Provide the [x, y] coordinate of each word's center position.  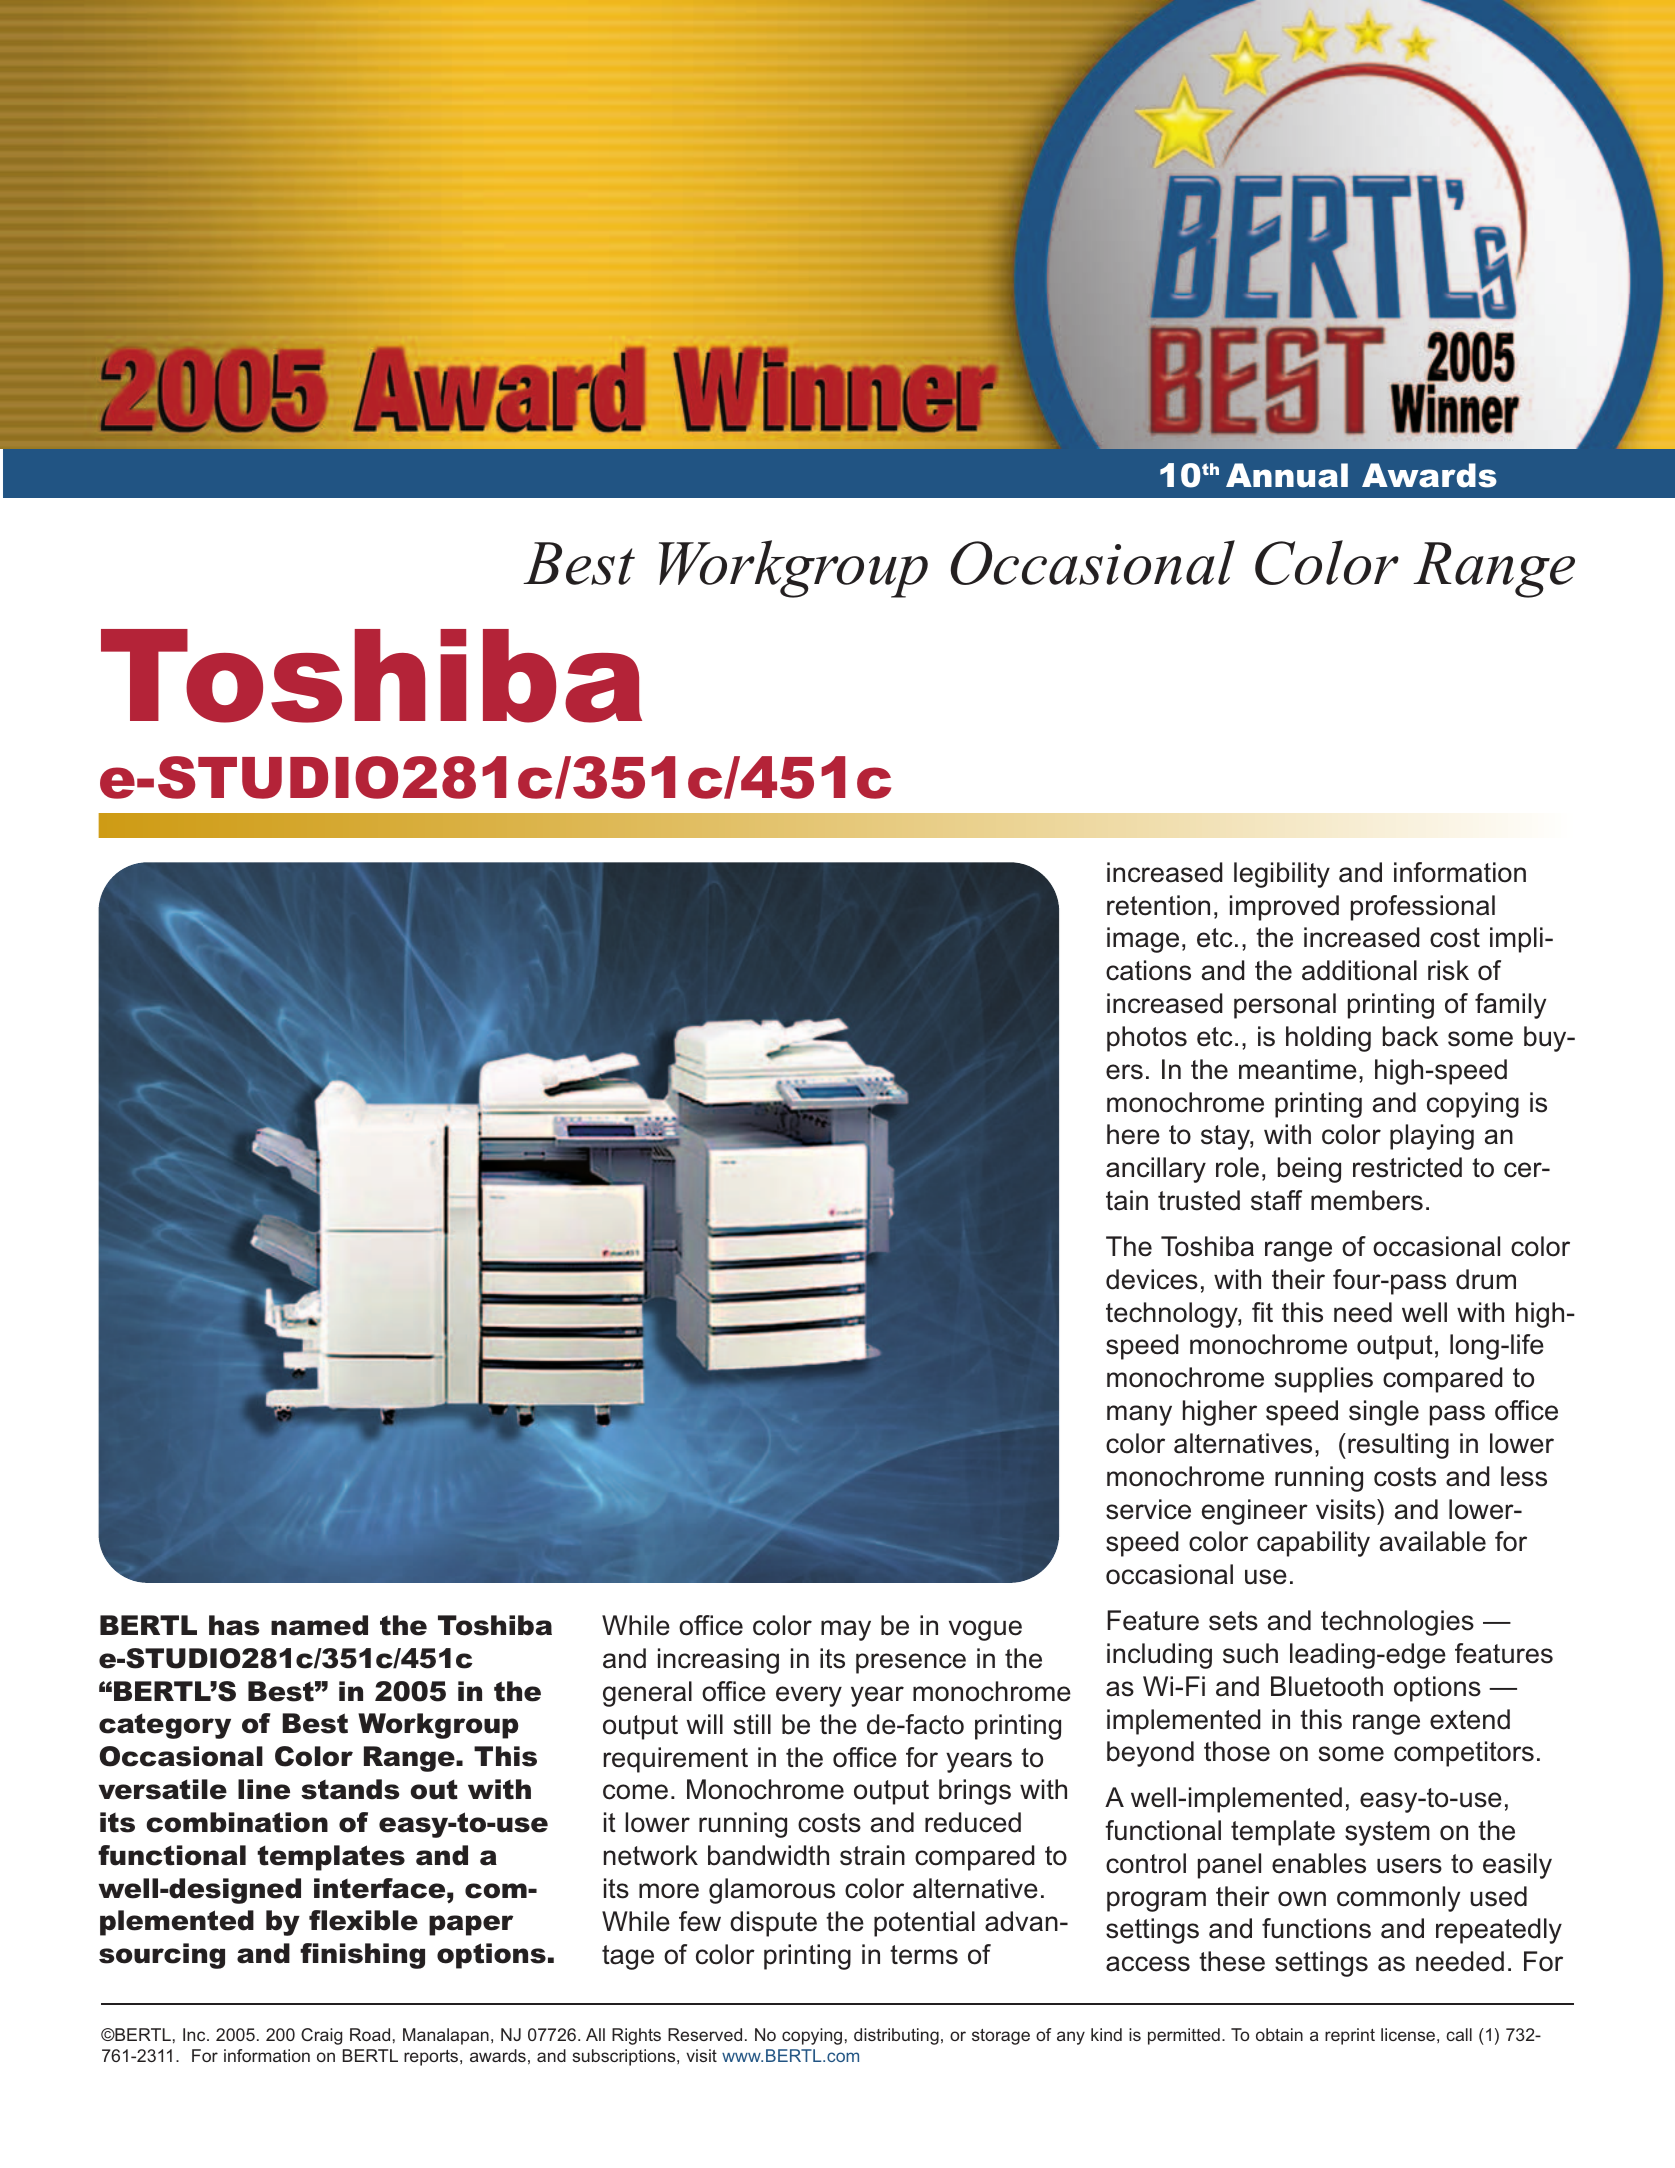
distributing [896, 2036]
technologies [1397, 1623]
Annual [1287, 475]
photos [1147, 1039]
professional [1423, 908]
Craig [321, 2036]
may [846, 1630]
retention [1158, 905]
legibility [1282, 875]
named [319, 1625]
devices [1152, 1279]
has [234, 1625]
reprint [1350, 2036]
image [1143, 940]
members [1367, 1200]
